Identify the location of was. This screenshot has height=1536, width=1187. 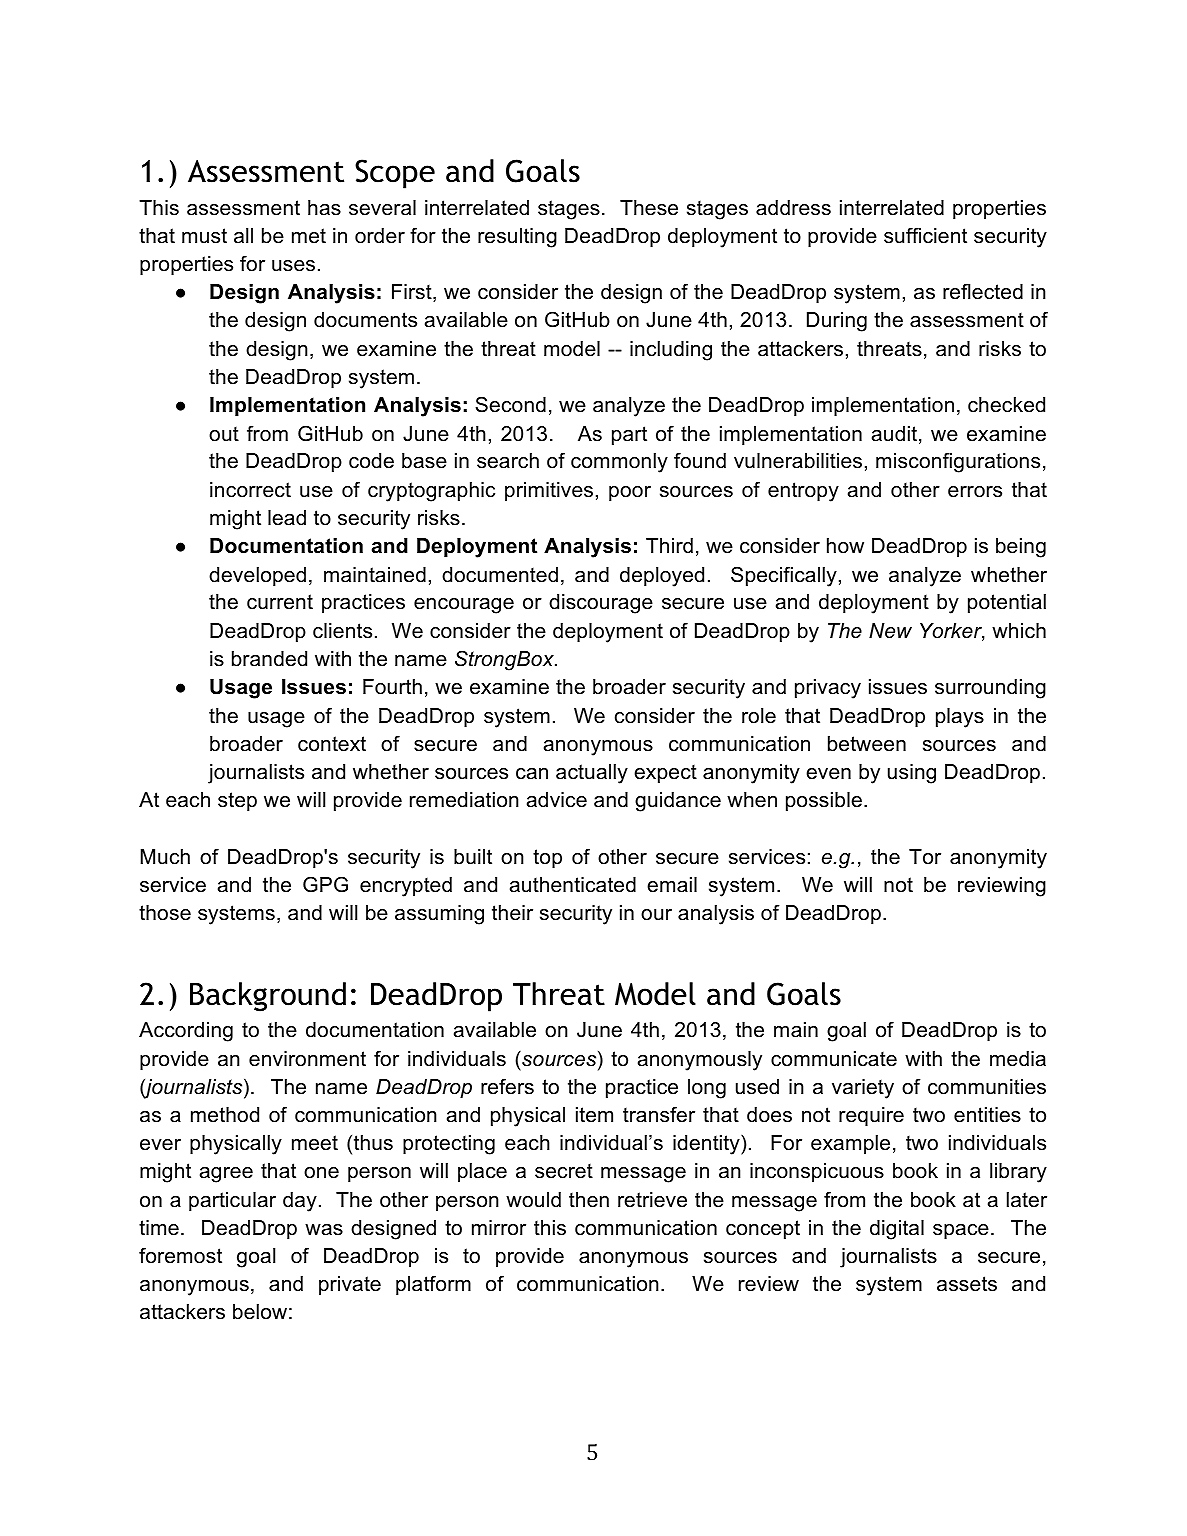
(324, 1230).
